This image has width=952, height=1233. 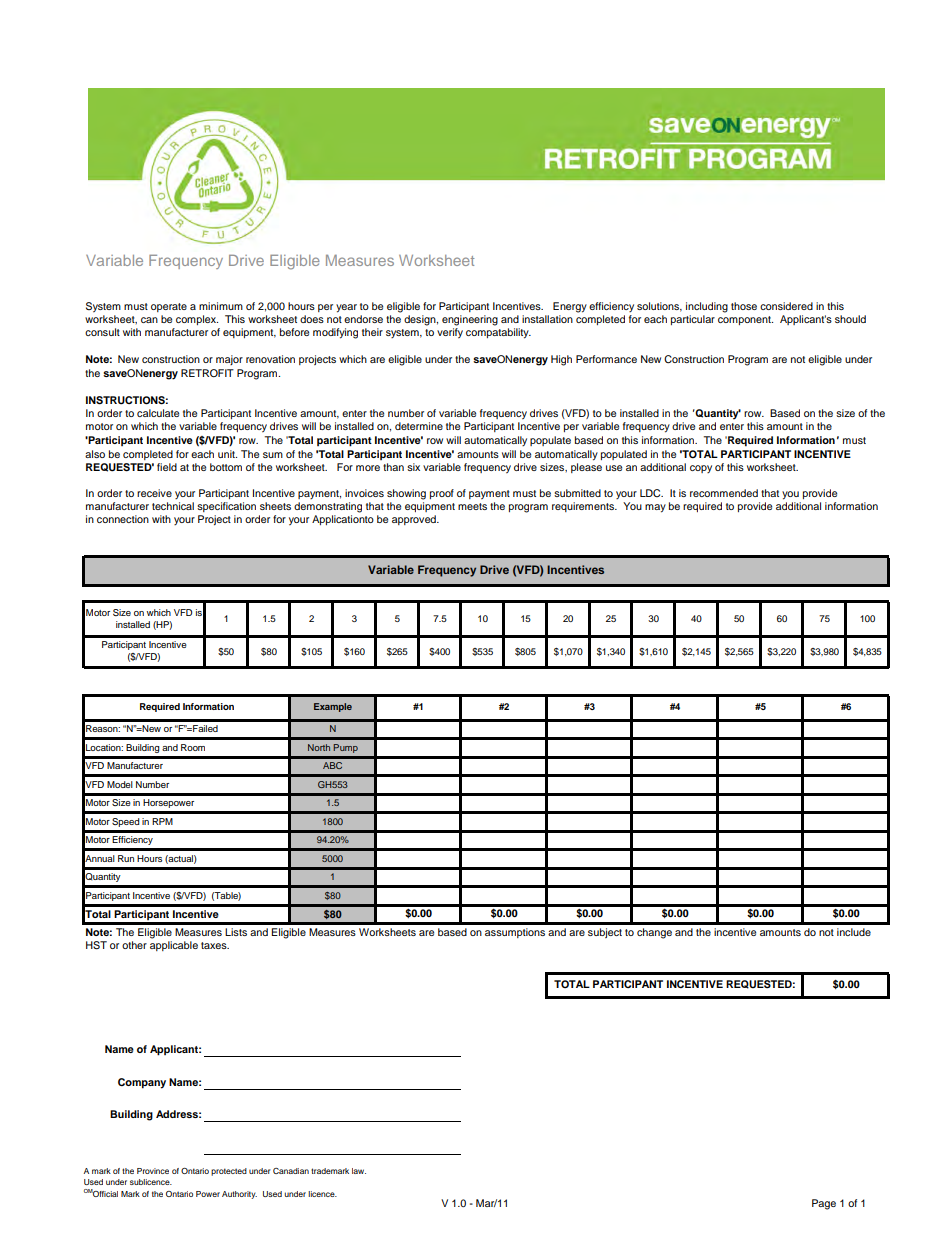 I want to click on complex, so click(x=197, y=320).
